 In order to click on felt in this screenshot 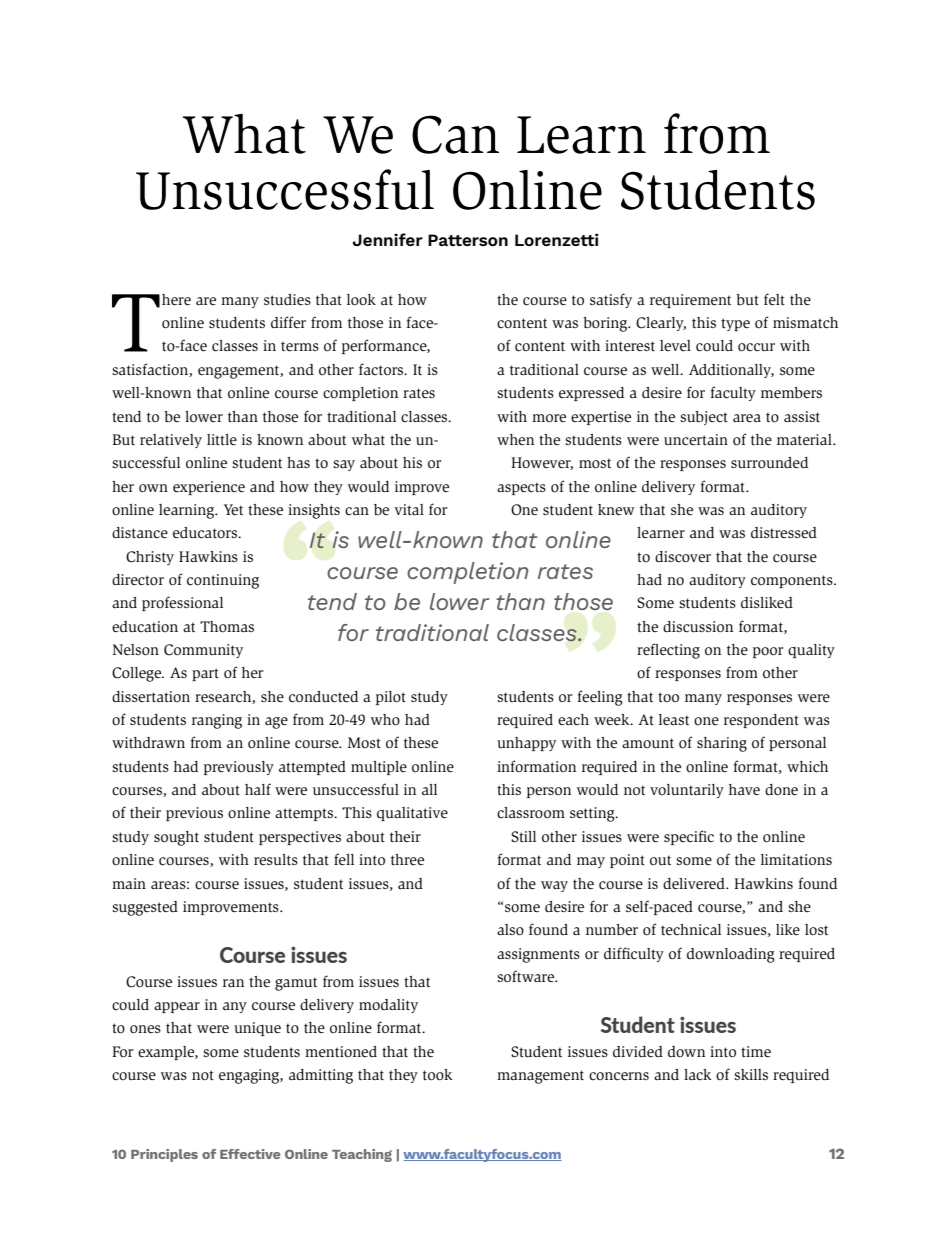, I will do `click(774, 299)`.
